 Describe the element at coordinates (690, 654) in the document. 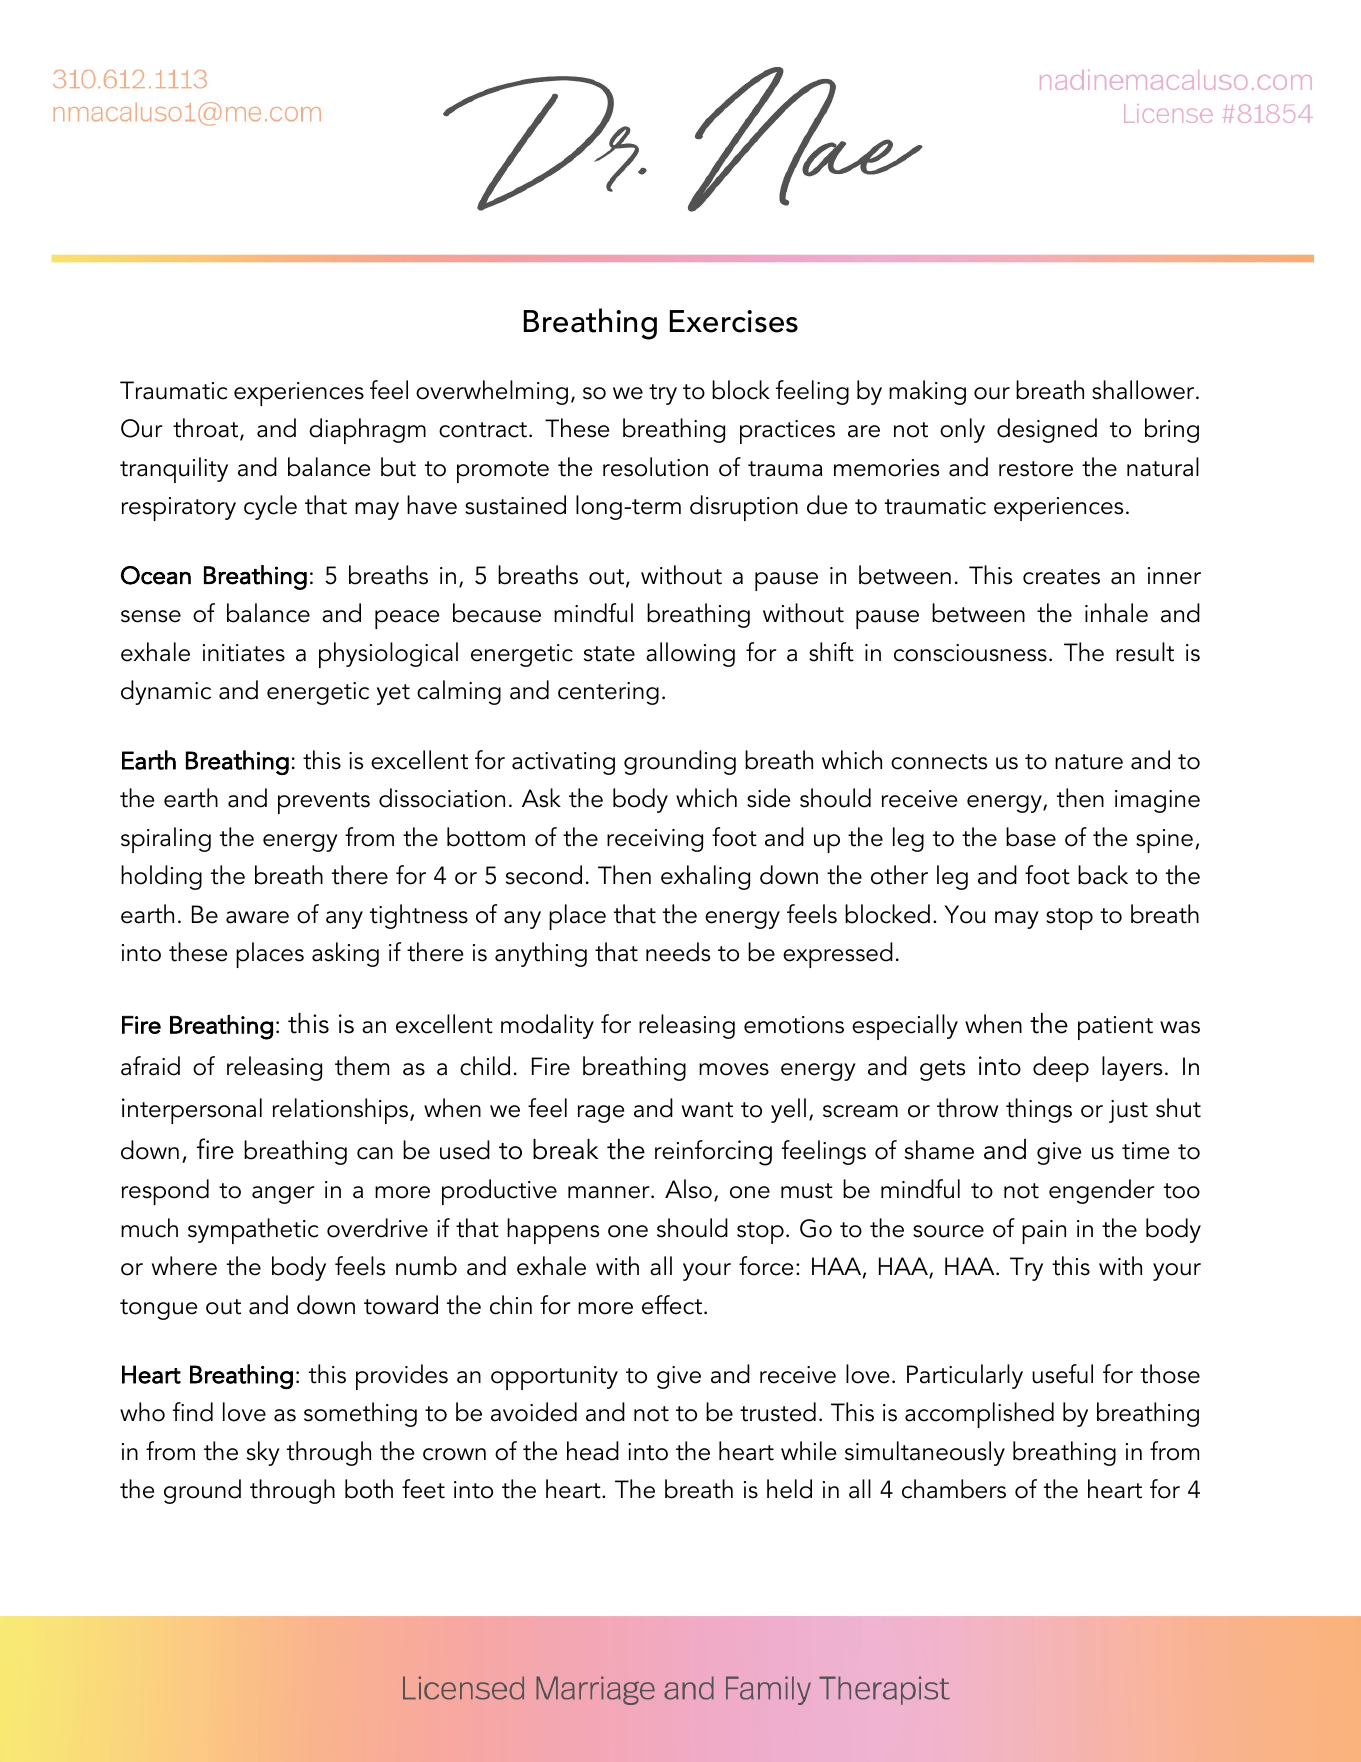

I see `allowing` at that location.
